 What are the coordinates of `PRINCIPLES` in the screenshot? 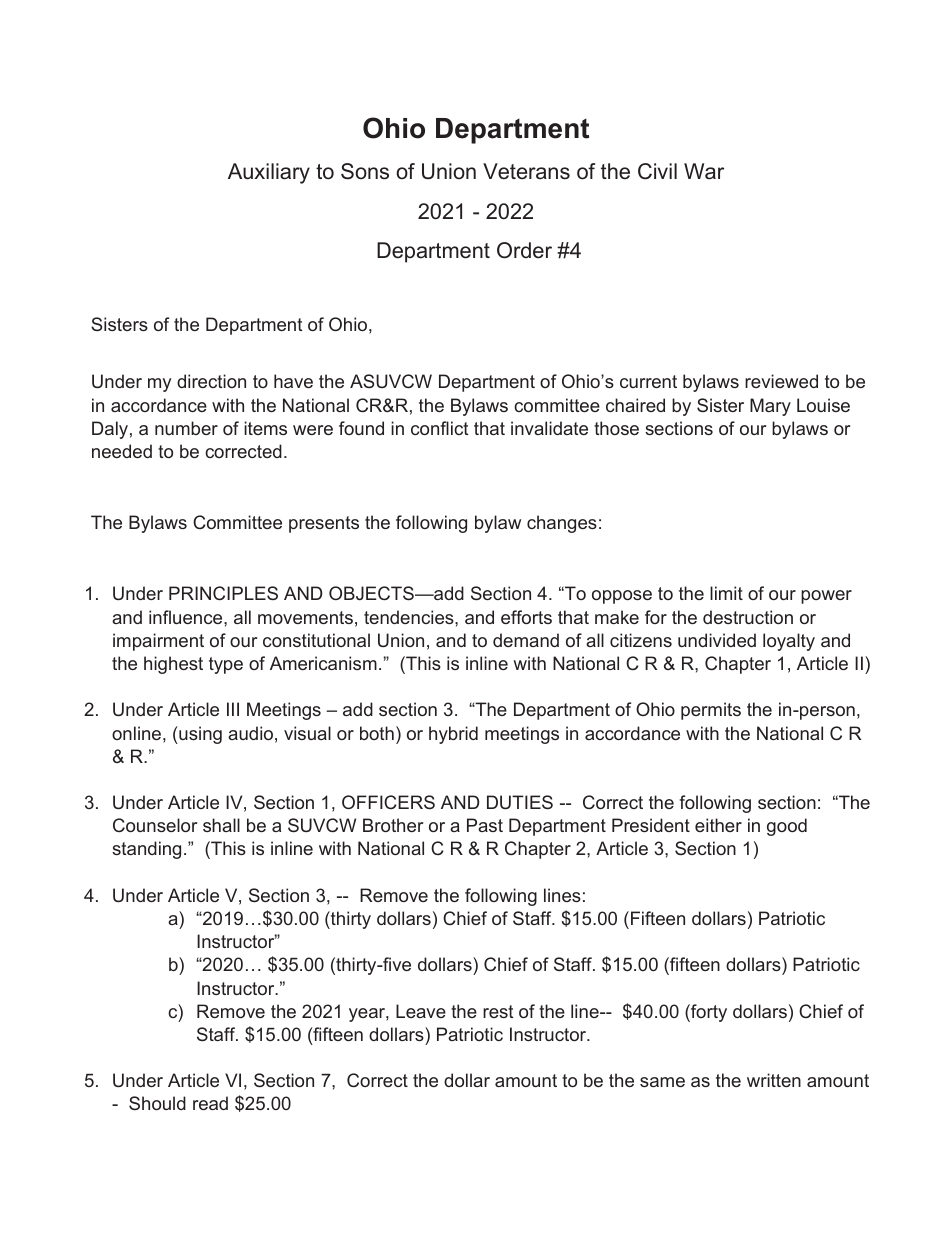 It's located at (223, 593).
